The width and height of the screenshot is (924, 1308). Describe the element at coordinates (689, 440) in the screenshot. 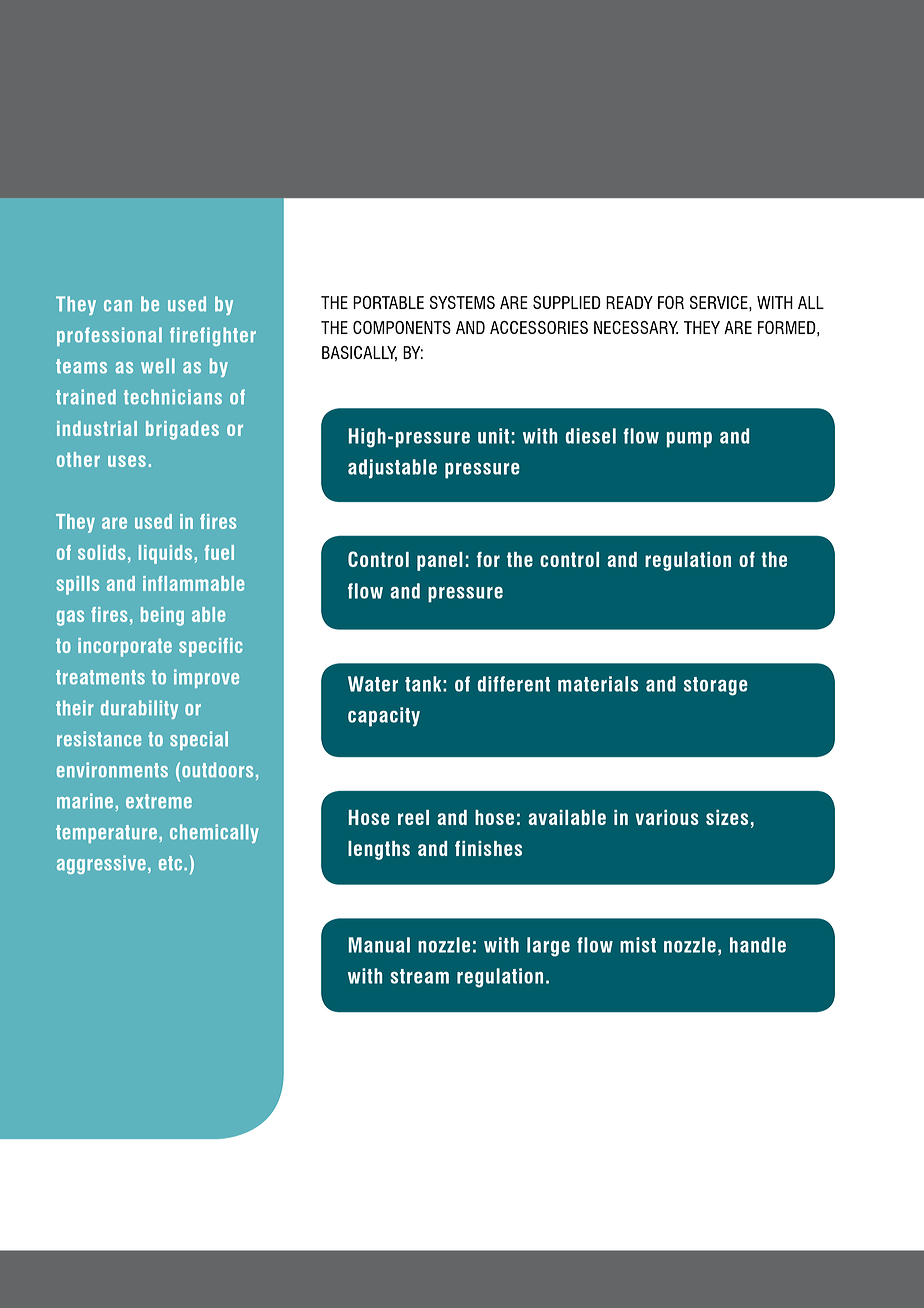

I see `pump` at that location.
